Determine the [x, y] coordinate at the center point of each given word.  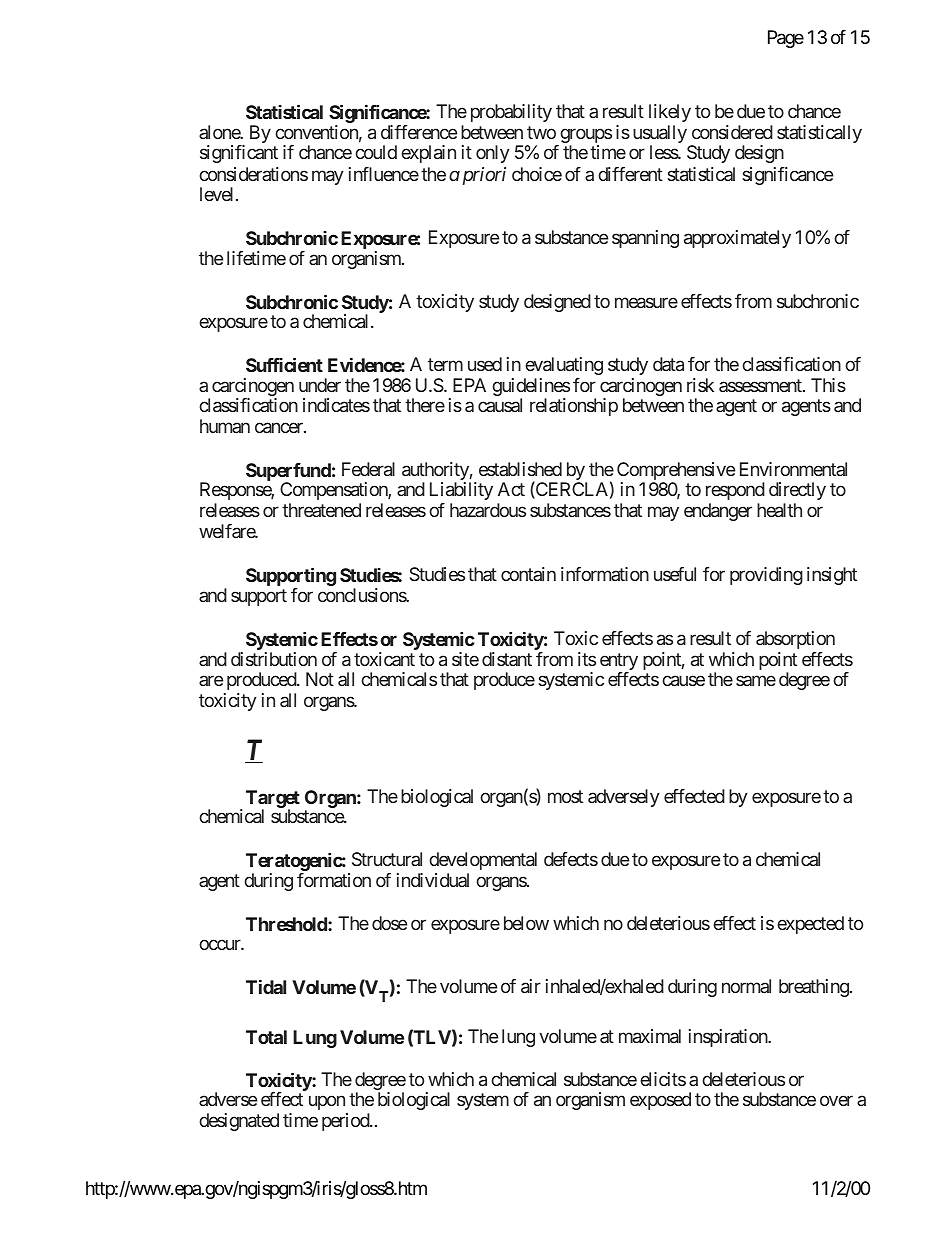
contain [528, 574]
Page [786, 39]
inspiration [729, 1038]
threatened [321, 510]
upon [327, 1103]
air [531, 986]
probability [511, 113]
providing [766, 576]
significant [239, 154]
